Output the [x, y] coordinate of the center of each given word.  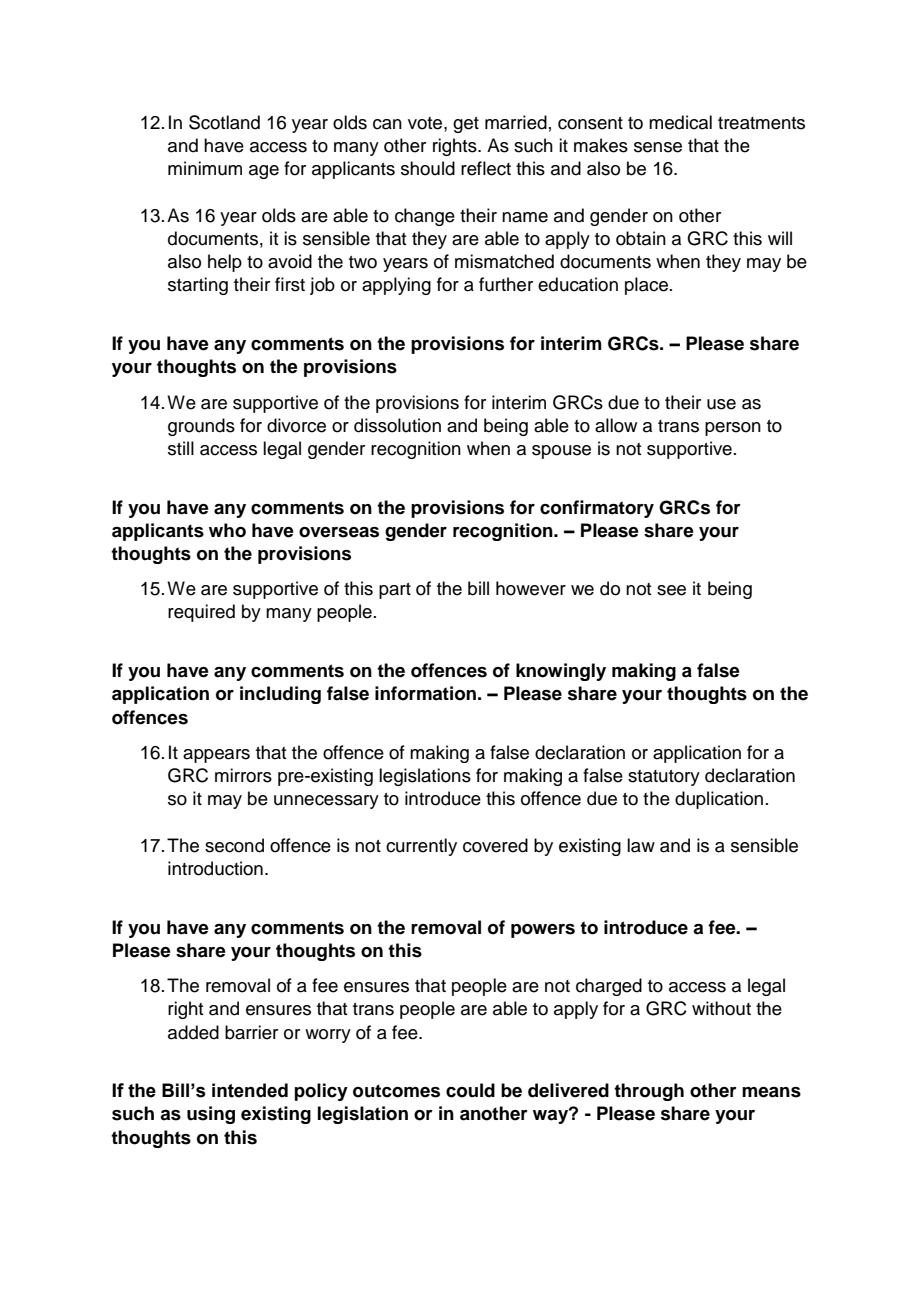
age [264, 172]
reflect [486, 168]
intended [250, 1090]
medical [680, 122]
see [671, 590]
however [531, 588]
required [201, 613]
